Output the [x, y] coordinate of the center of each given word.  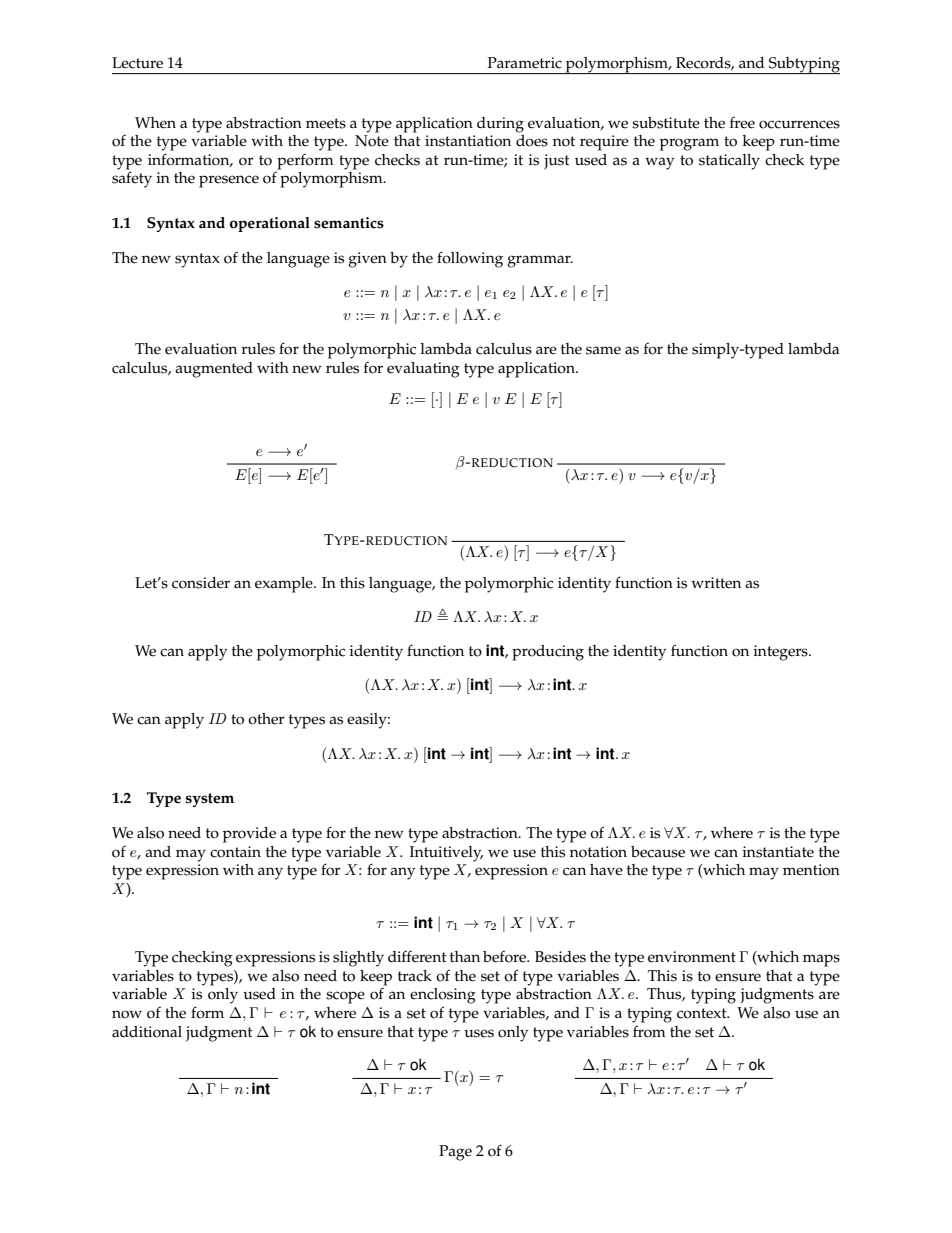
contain [235, 852]
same [603, 350]
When [155, 123]
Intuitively [446, 854]
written [716, 583]
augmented [214, 370]
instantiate [778, 852]
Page [455, 1153]
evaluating [423, 370]
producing [548, 653]
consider [201, 583]
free [742, 122]
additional [147, 1032]
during [500, 125]
